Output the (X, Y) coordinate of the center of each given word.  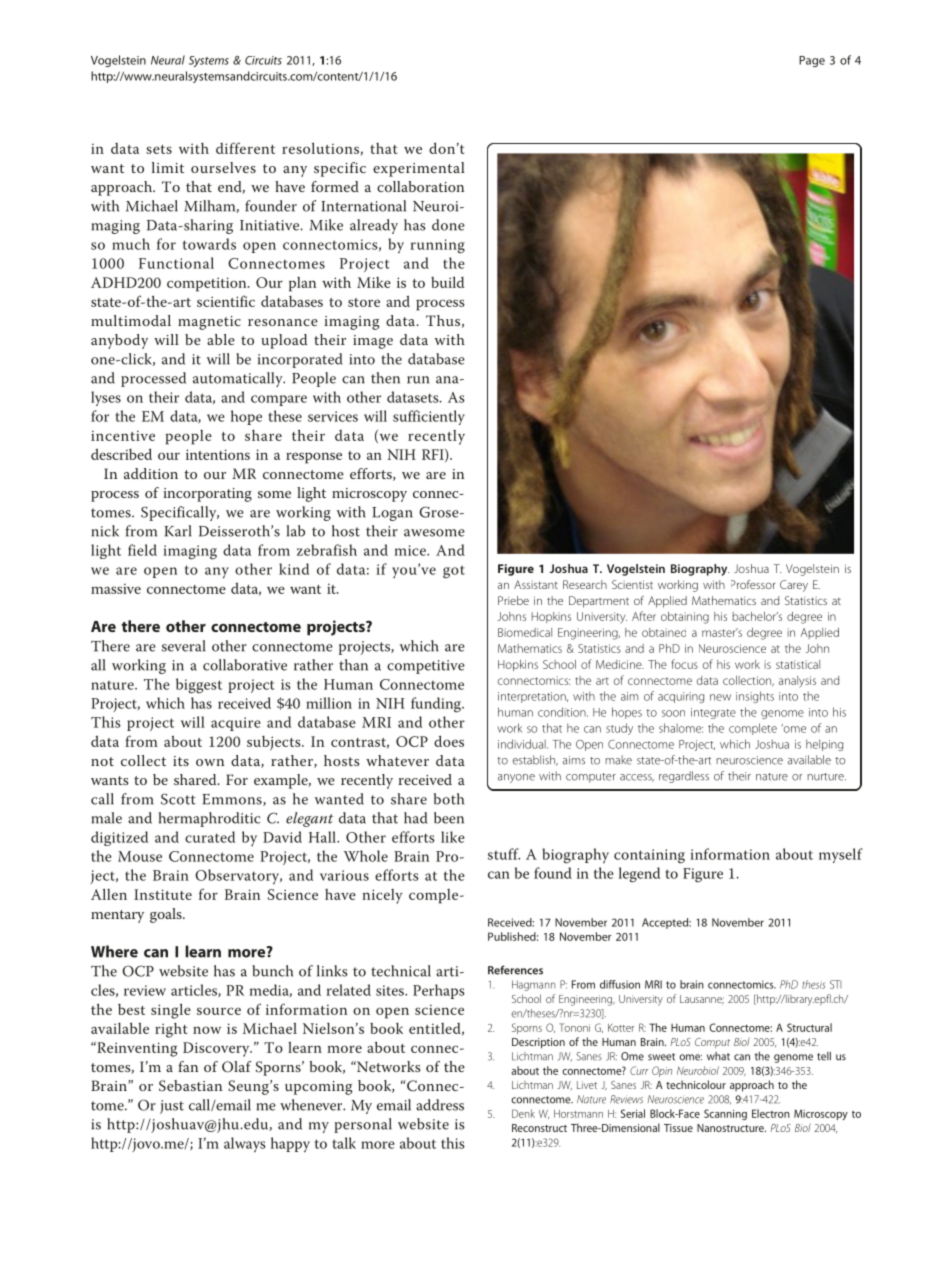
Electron (771, 1113)
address (440, 1105)
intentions (218, 454)
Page (812, 61)
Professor (753, 584)
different (245, 148)
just (172, 1107)
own (210, 762)
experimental (419, 169)
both (449, 799)
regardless (684, 777)
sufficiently (429, 417)
